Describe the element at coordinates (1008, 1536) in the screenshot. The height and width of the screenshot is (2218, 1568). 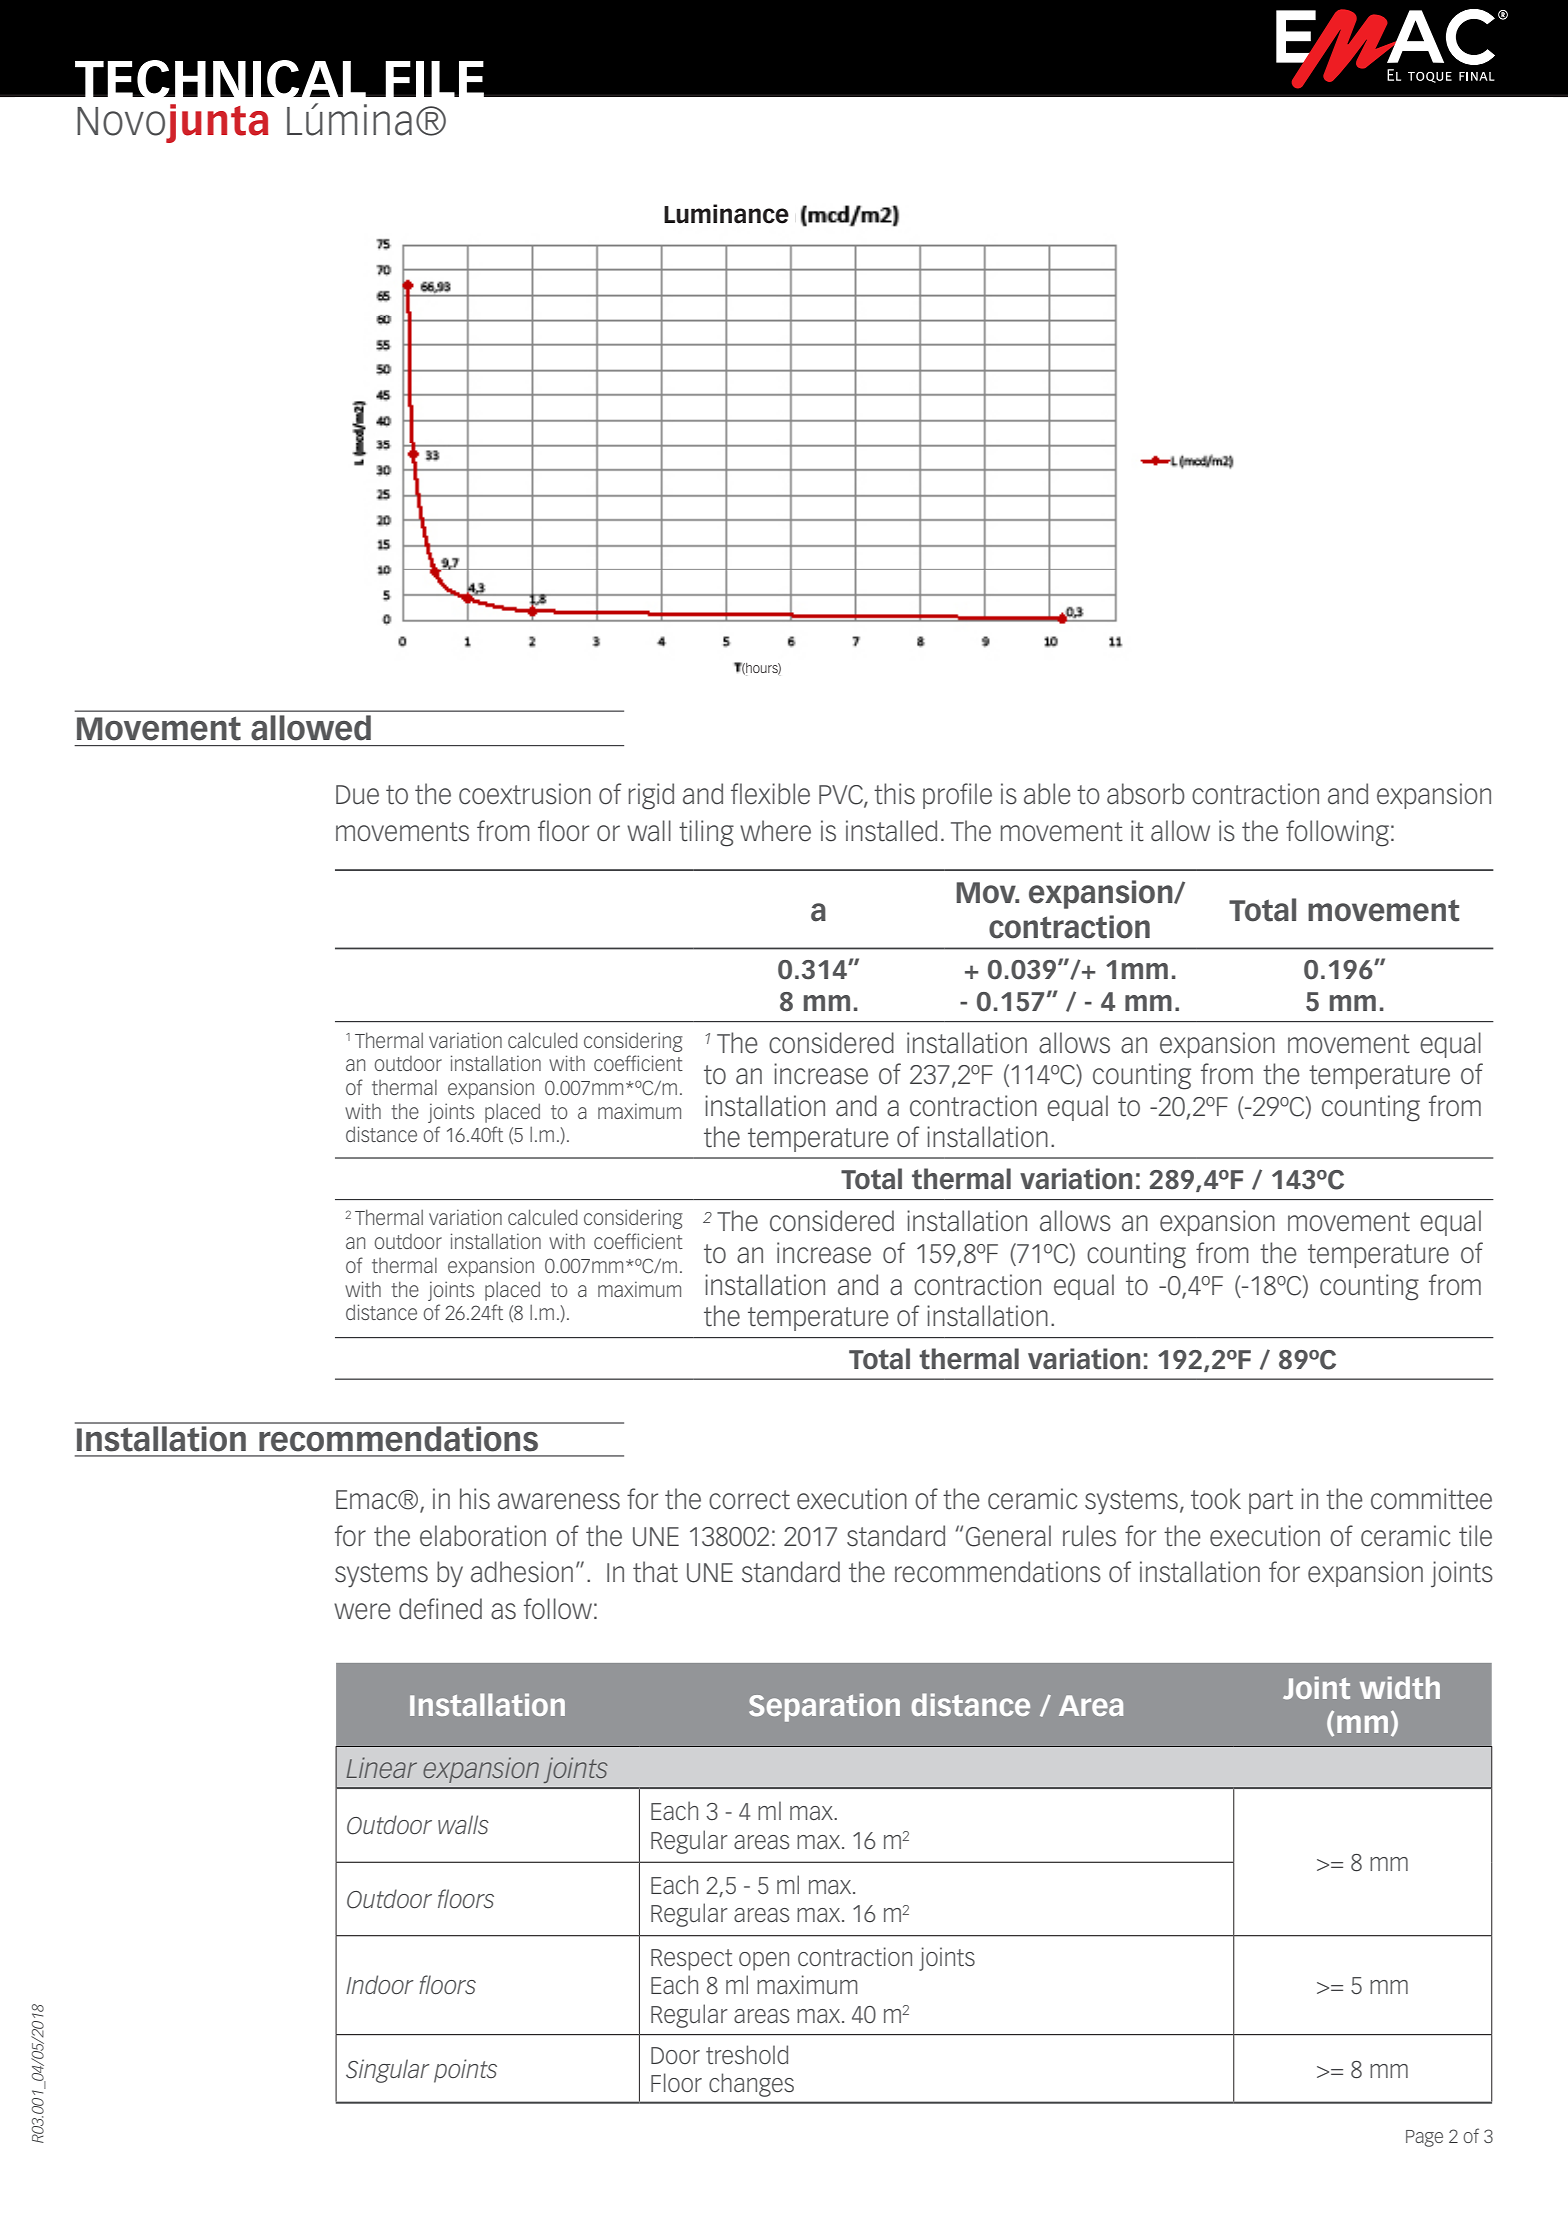
I see `General` at that location.
